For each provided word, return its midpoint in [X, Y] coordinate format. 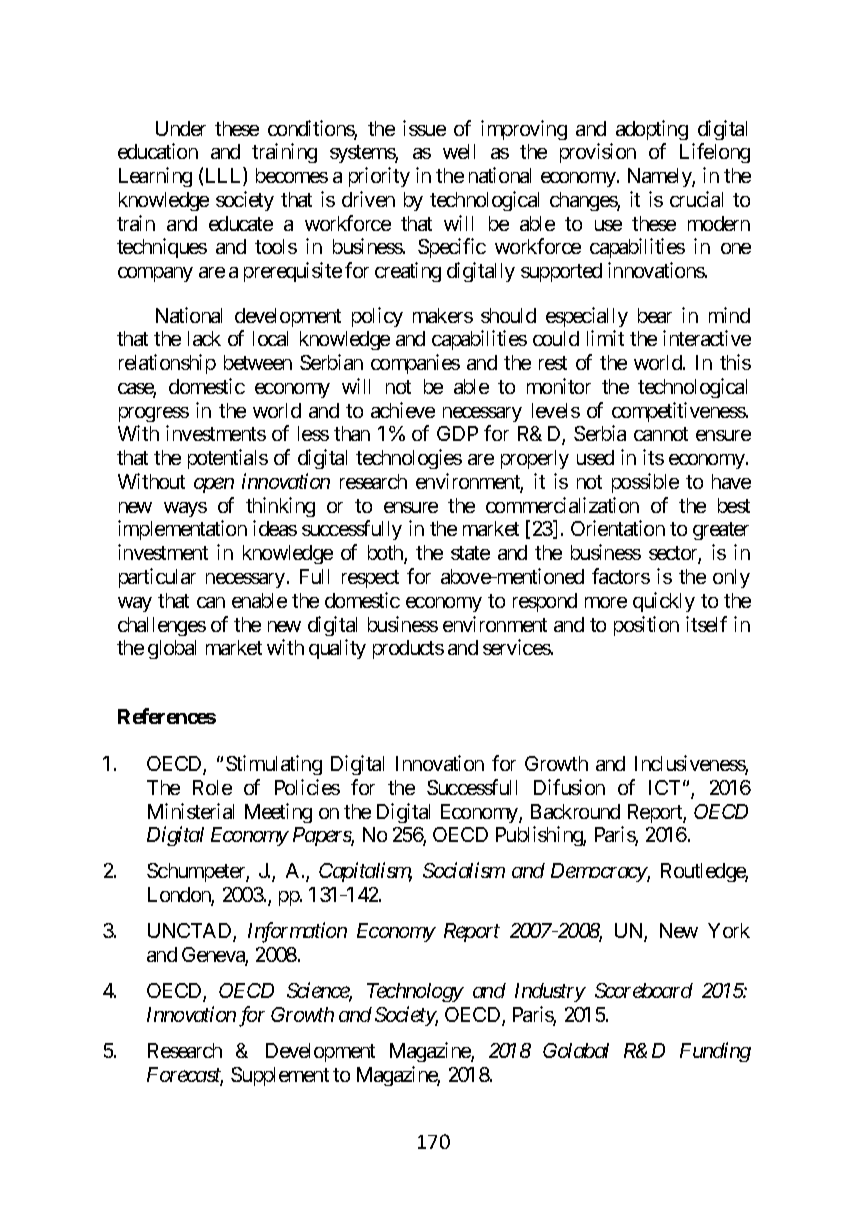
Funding [715, 1052]
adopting [652, 130]
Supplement [280, 1076]
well [459, 151]
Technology [415, 992]
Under [181, 128]
